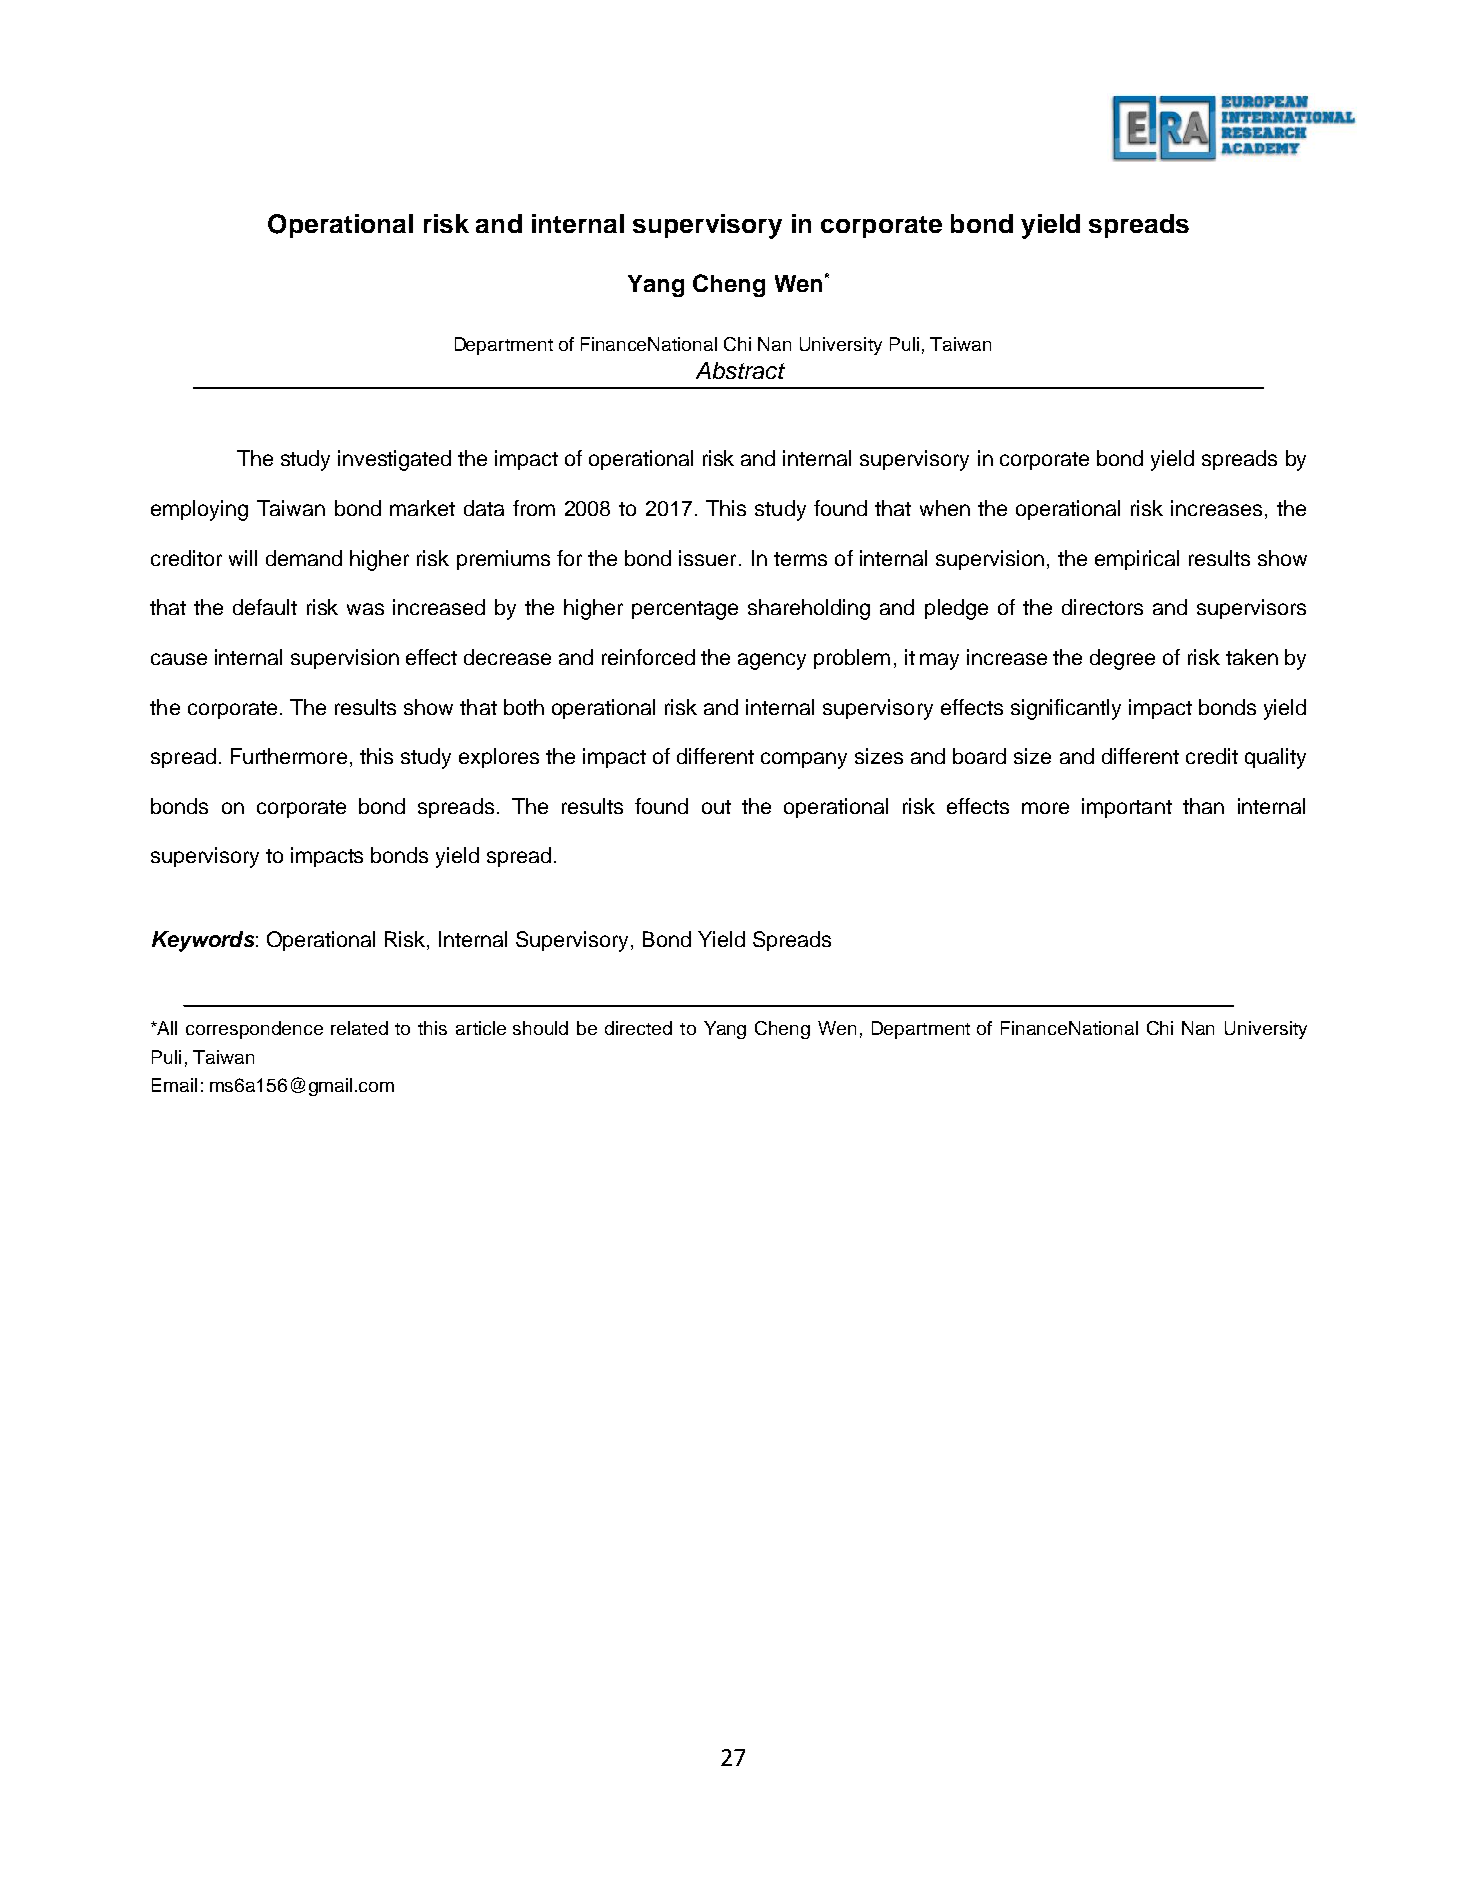 This screenshot has width=1469, height=1900. I want to click on when, so click(945, 508).
